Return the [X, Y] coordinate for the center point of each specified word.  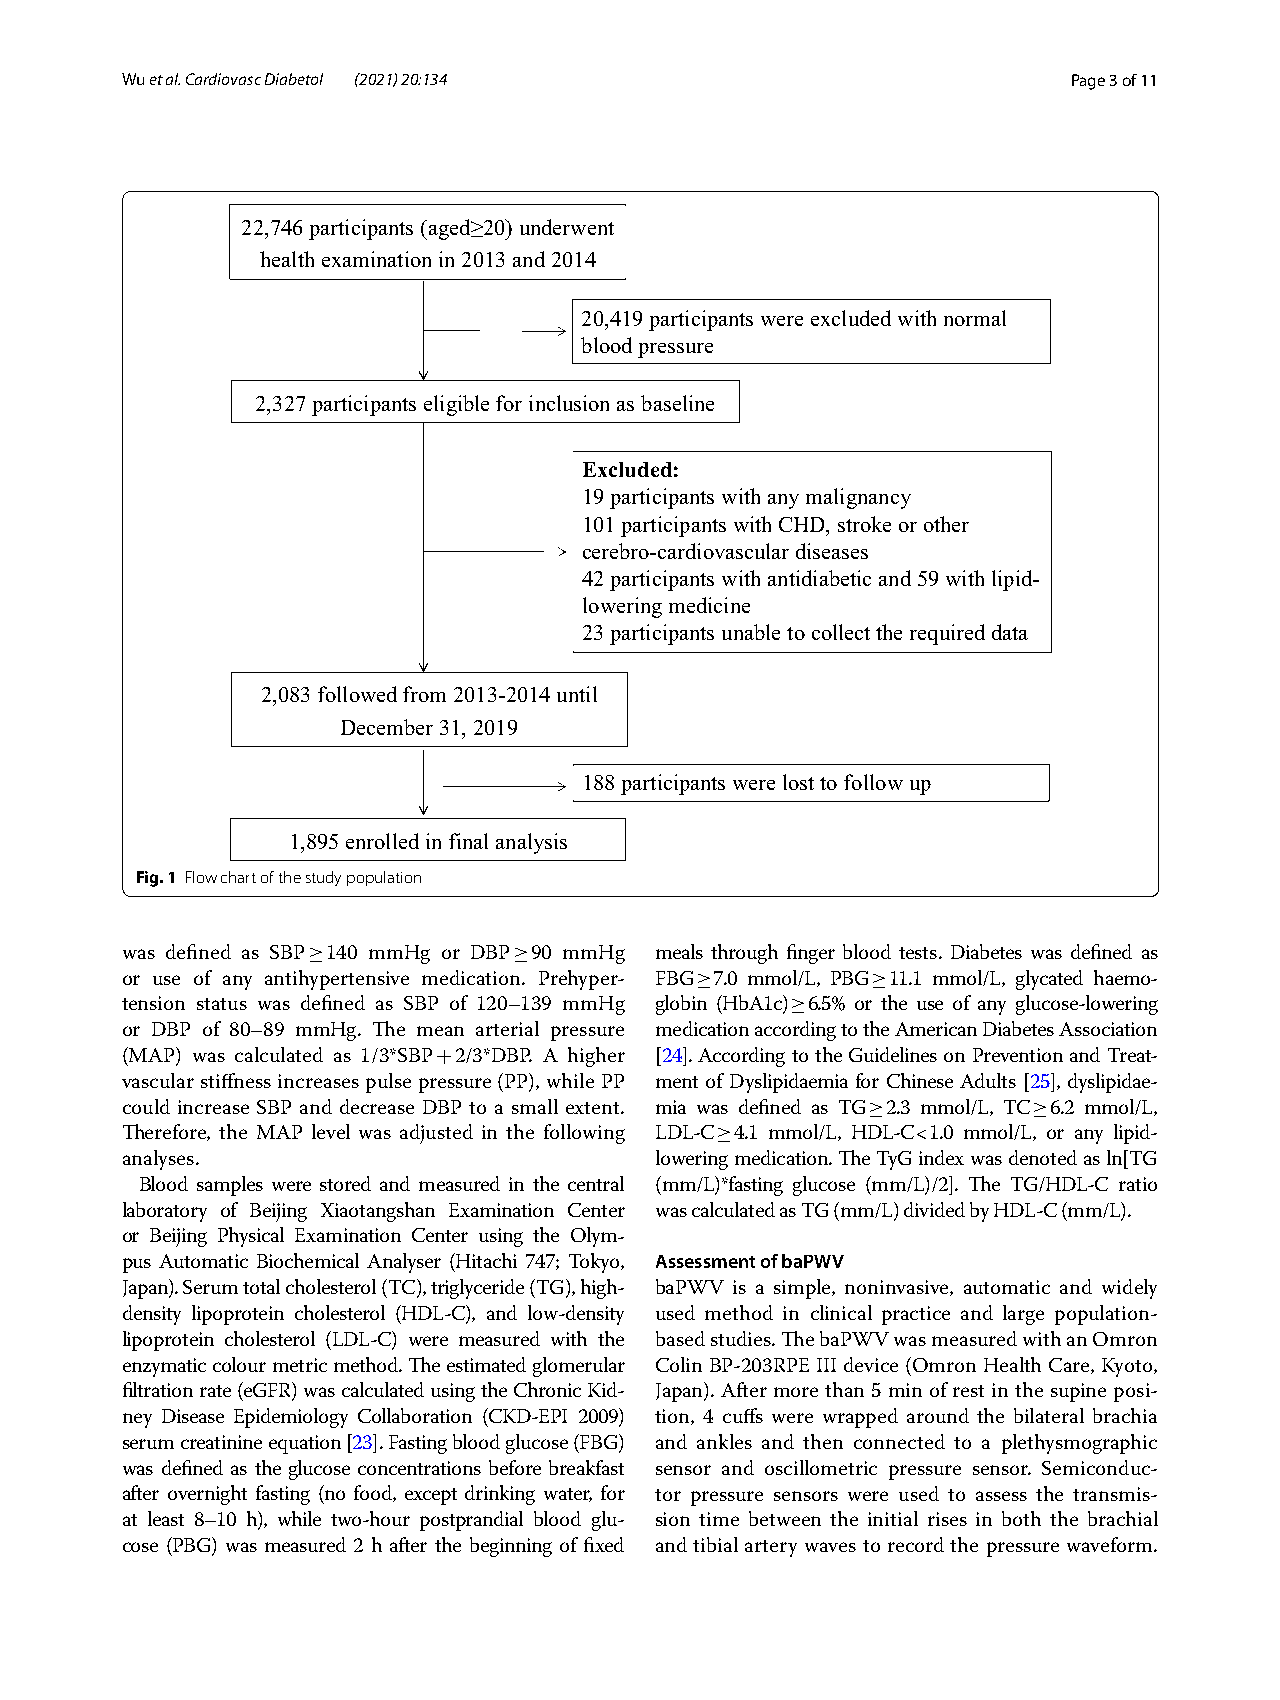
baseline [677, 403]
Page [1088, 82]
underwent [567, 227]
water [568, 1495]
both [1021, 1518]
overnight [207, 1495]
